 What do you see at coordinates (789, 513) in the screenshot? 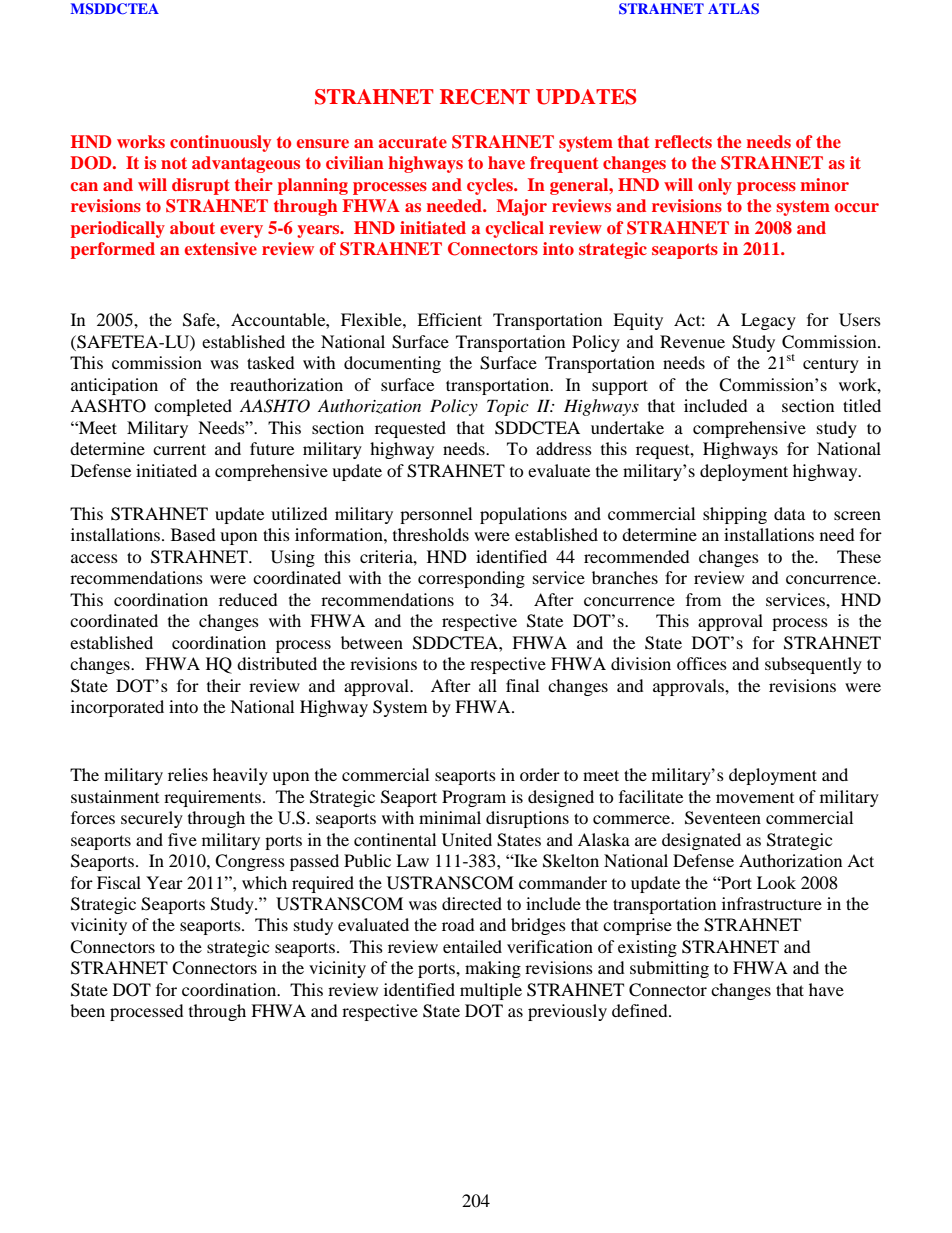
I see `data` at bounding box center [789, 513].
